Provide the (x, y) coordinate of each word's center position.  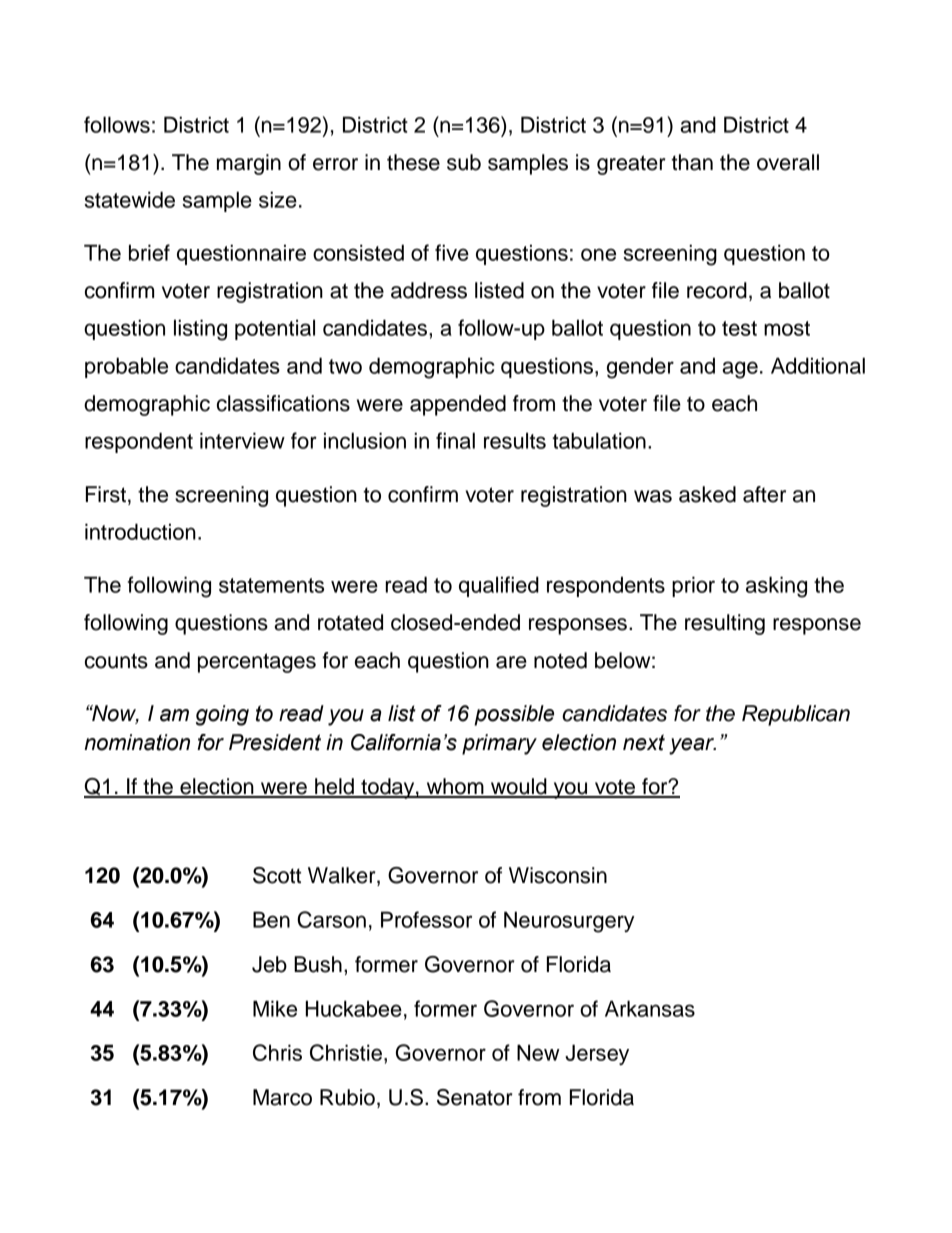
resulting (725, 624)
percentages (257, 663)
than (692, 162)
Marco (282, 1097)
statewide (129, 199)
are (511, 662)
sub (464, 162)
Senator (475, 1097)
